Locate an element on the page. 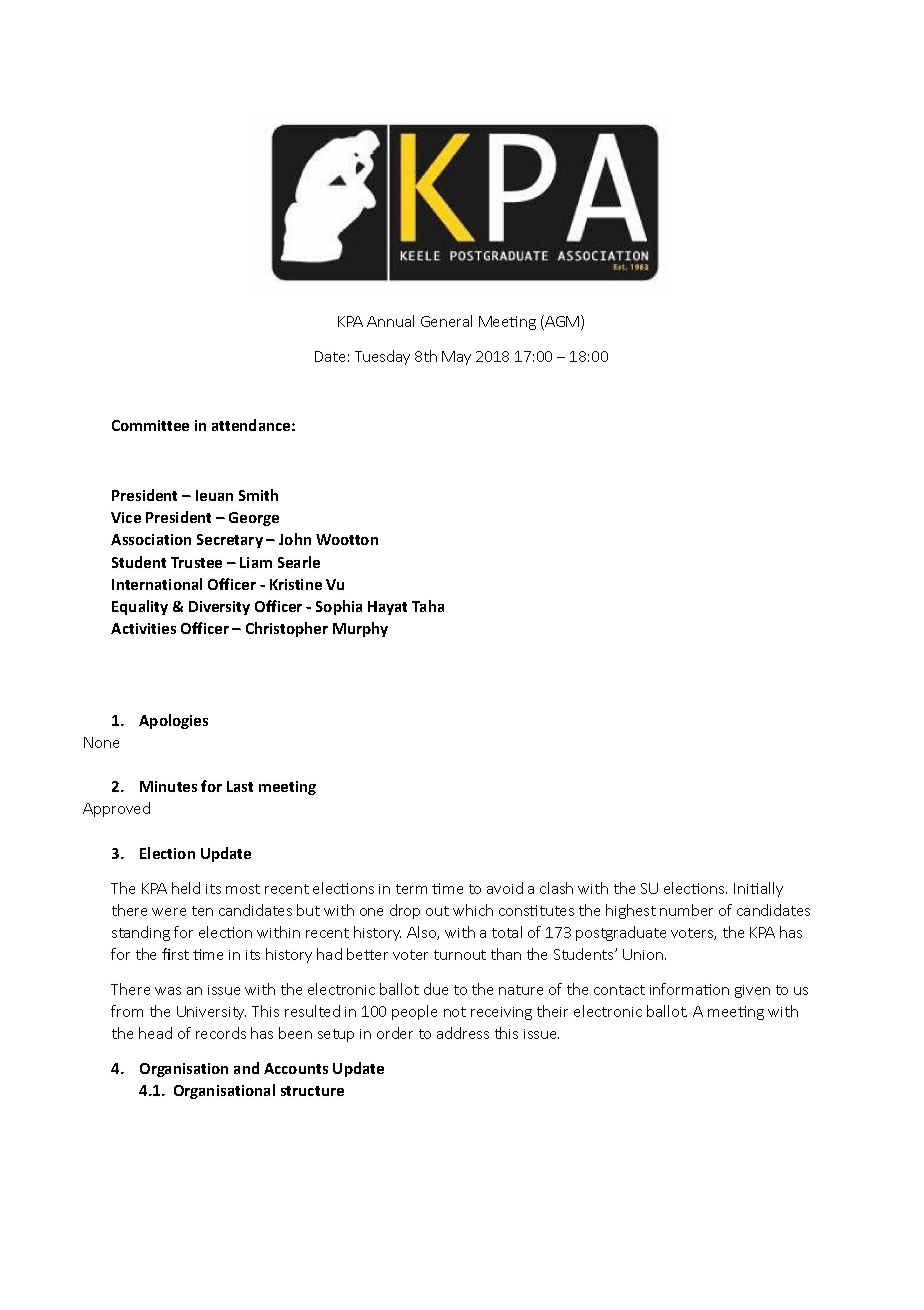  Hayat is located at coordinates (387, 608).
